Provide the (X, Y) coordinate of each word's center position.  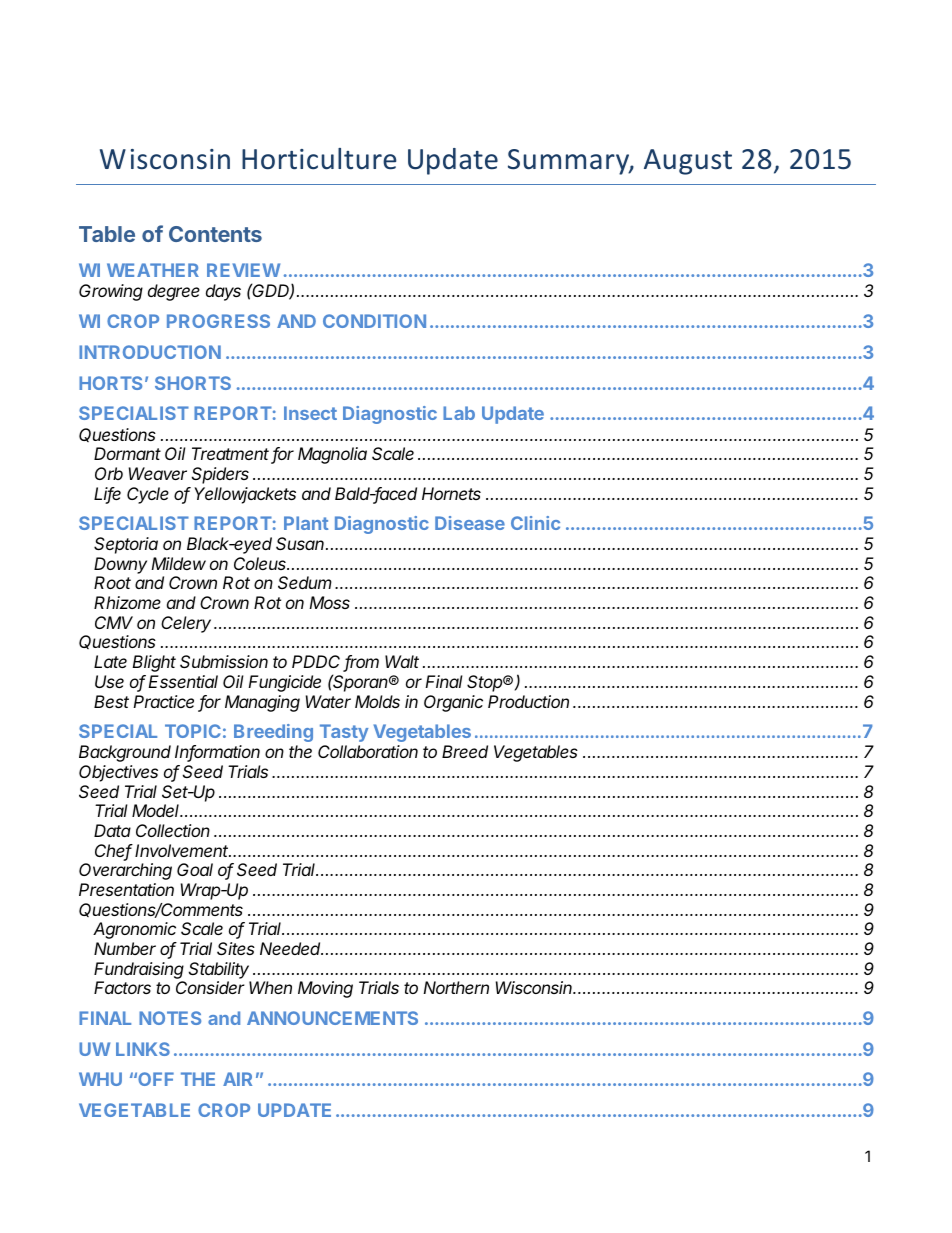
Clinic (535, 523)
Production (528, 701)
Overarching (125, 871)
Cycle (148, 495)
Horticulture (319, 159)
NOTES (170, 1018)
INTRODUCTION (150, 352)
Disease (470, 523)
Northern (456, 987)
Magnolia (332, 455)
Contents (215, 234)
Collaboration (368, 751)
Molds (377, 701)
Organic (453, 703)
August (688, 162)
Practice (163, 701)
